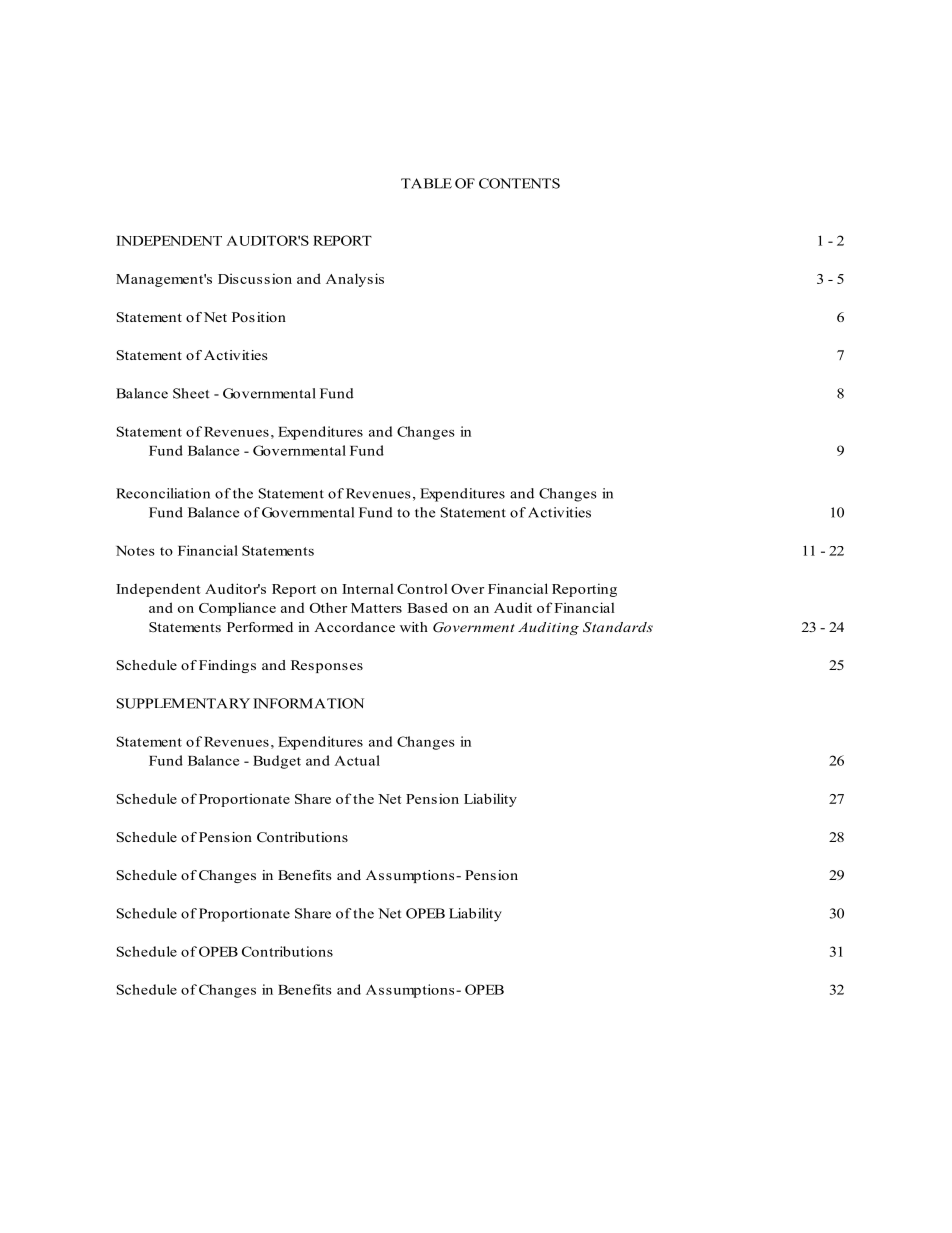 Image resolution: width=952 pixels, height=1233 pixels. I want to click on Actual, so click(357, 760).
